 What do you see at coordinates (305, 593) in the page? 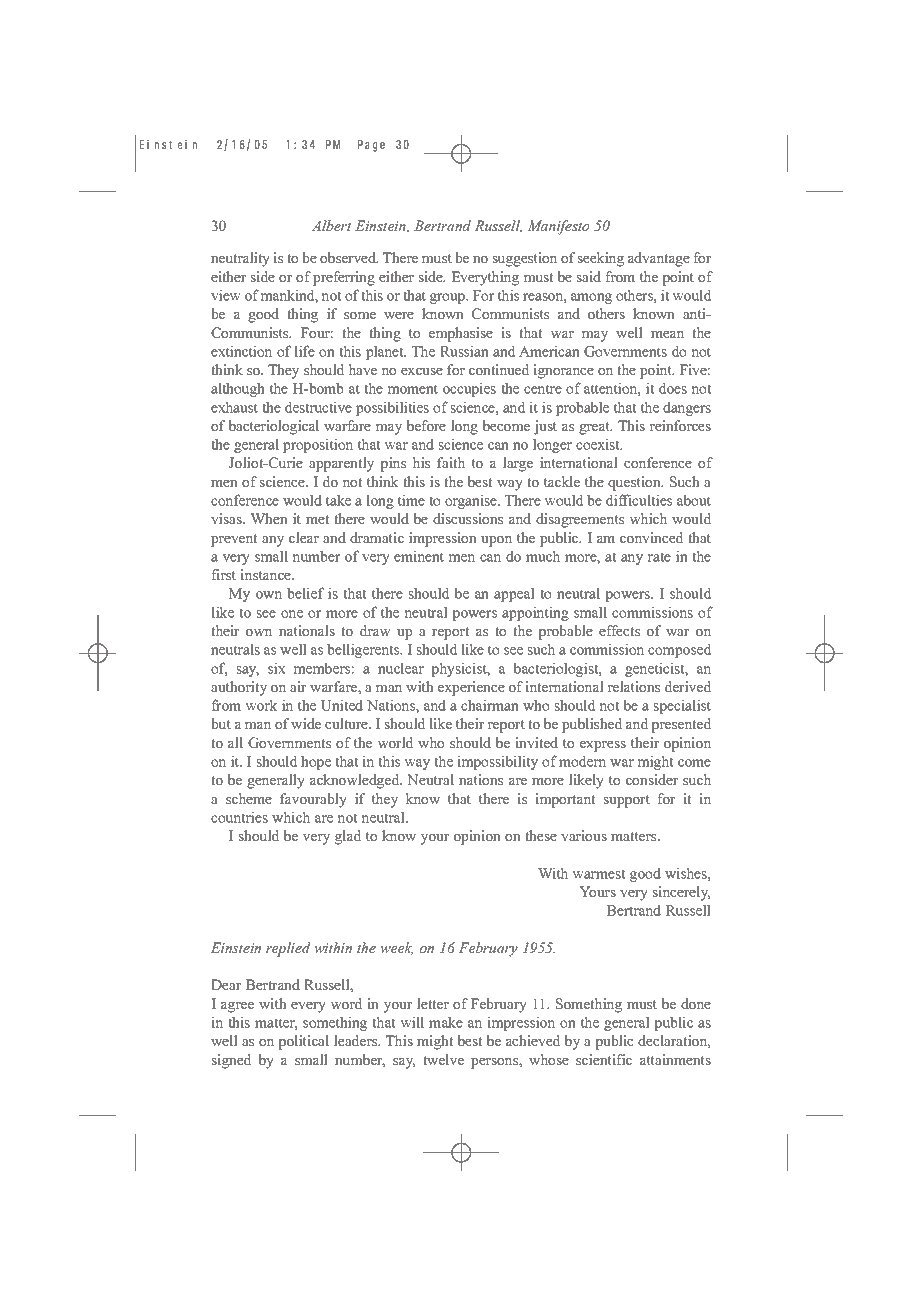
I see `belief` at bounding box center [305, 593].
